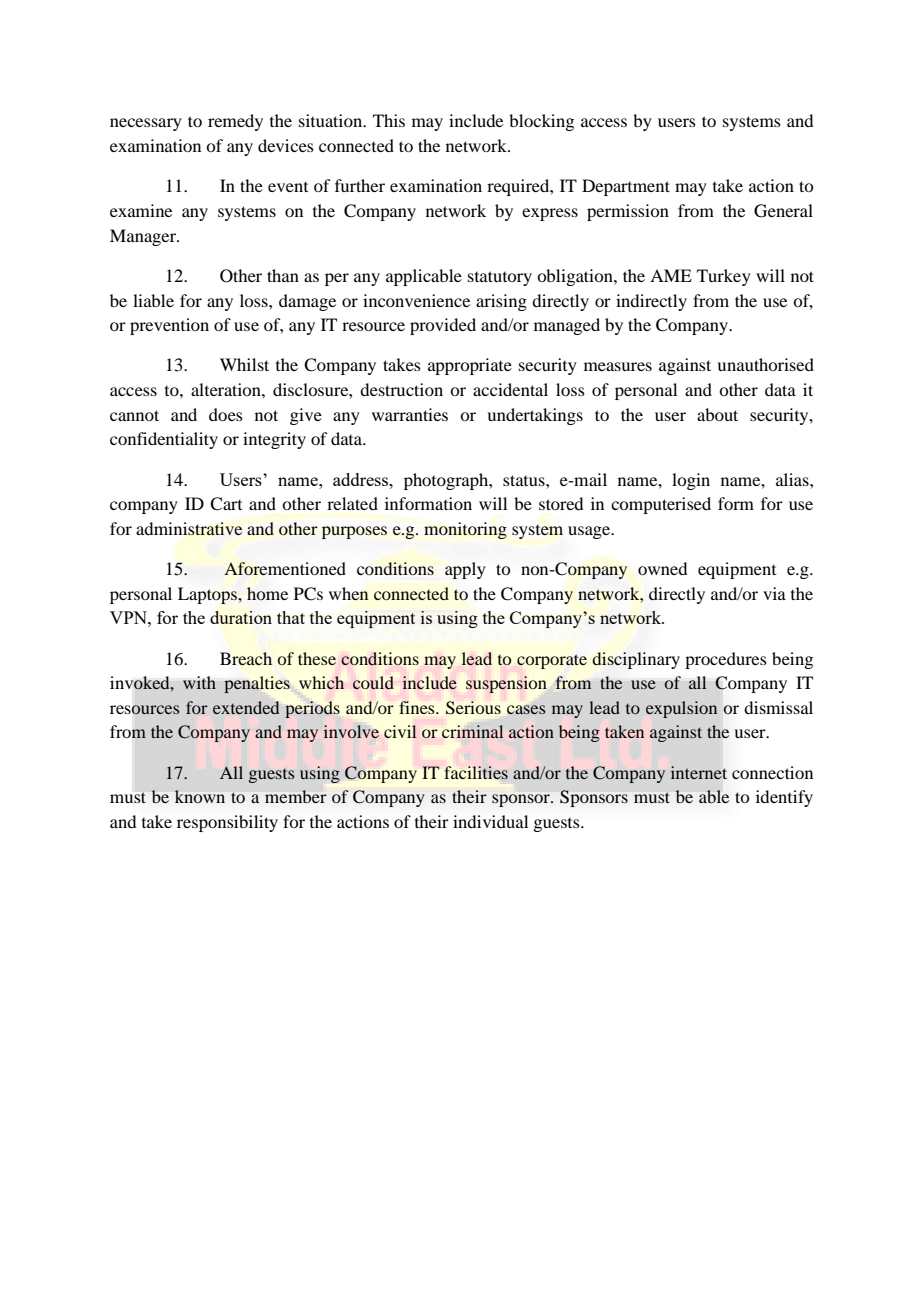 This screenshot has width=924, height=1308. Describe the element at coordinates (226, 504) in the screenshot. I see `Cart` at that location.
